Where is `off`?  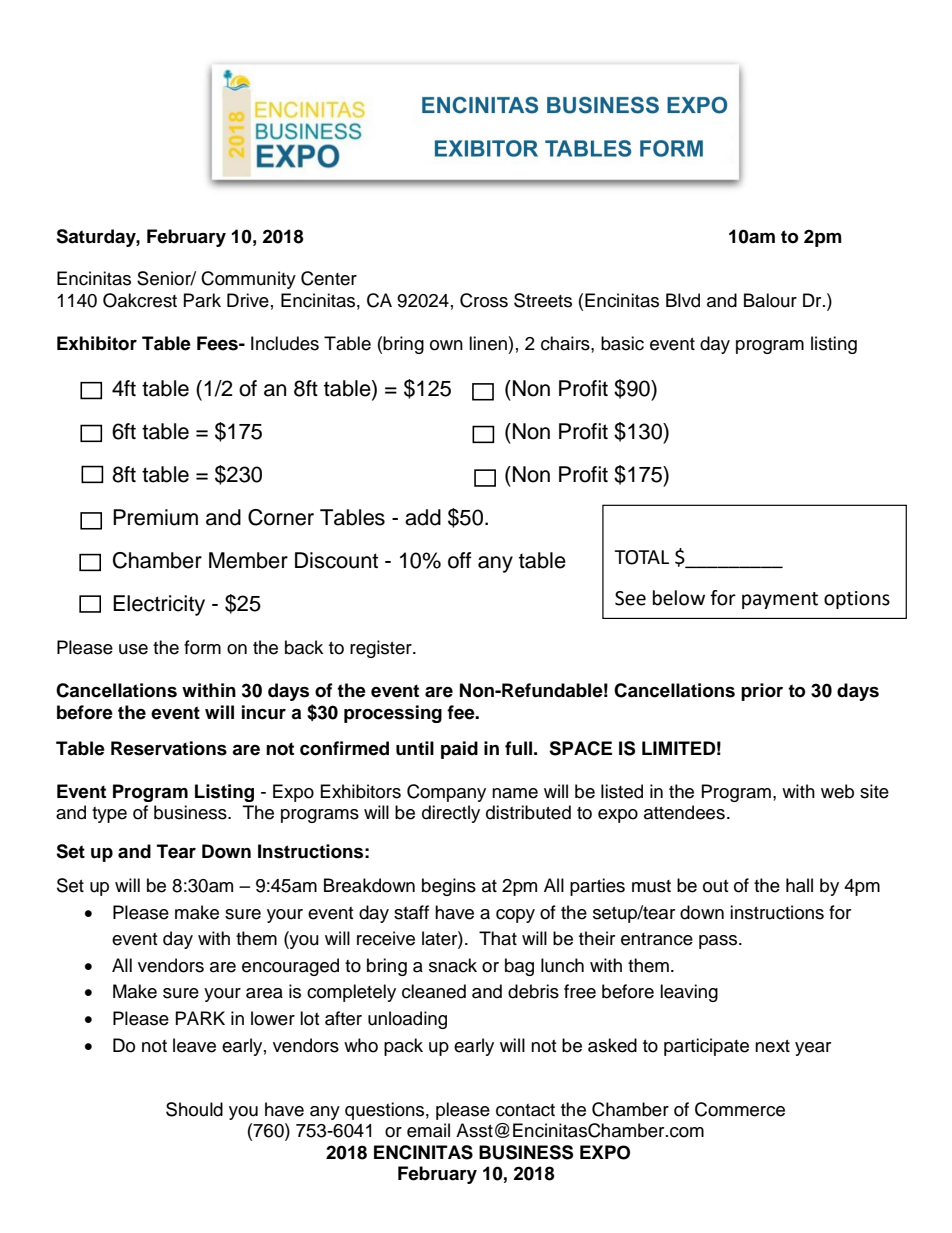
off is located at coordinates (459, 560).
